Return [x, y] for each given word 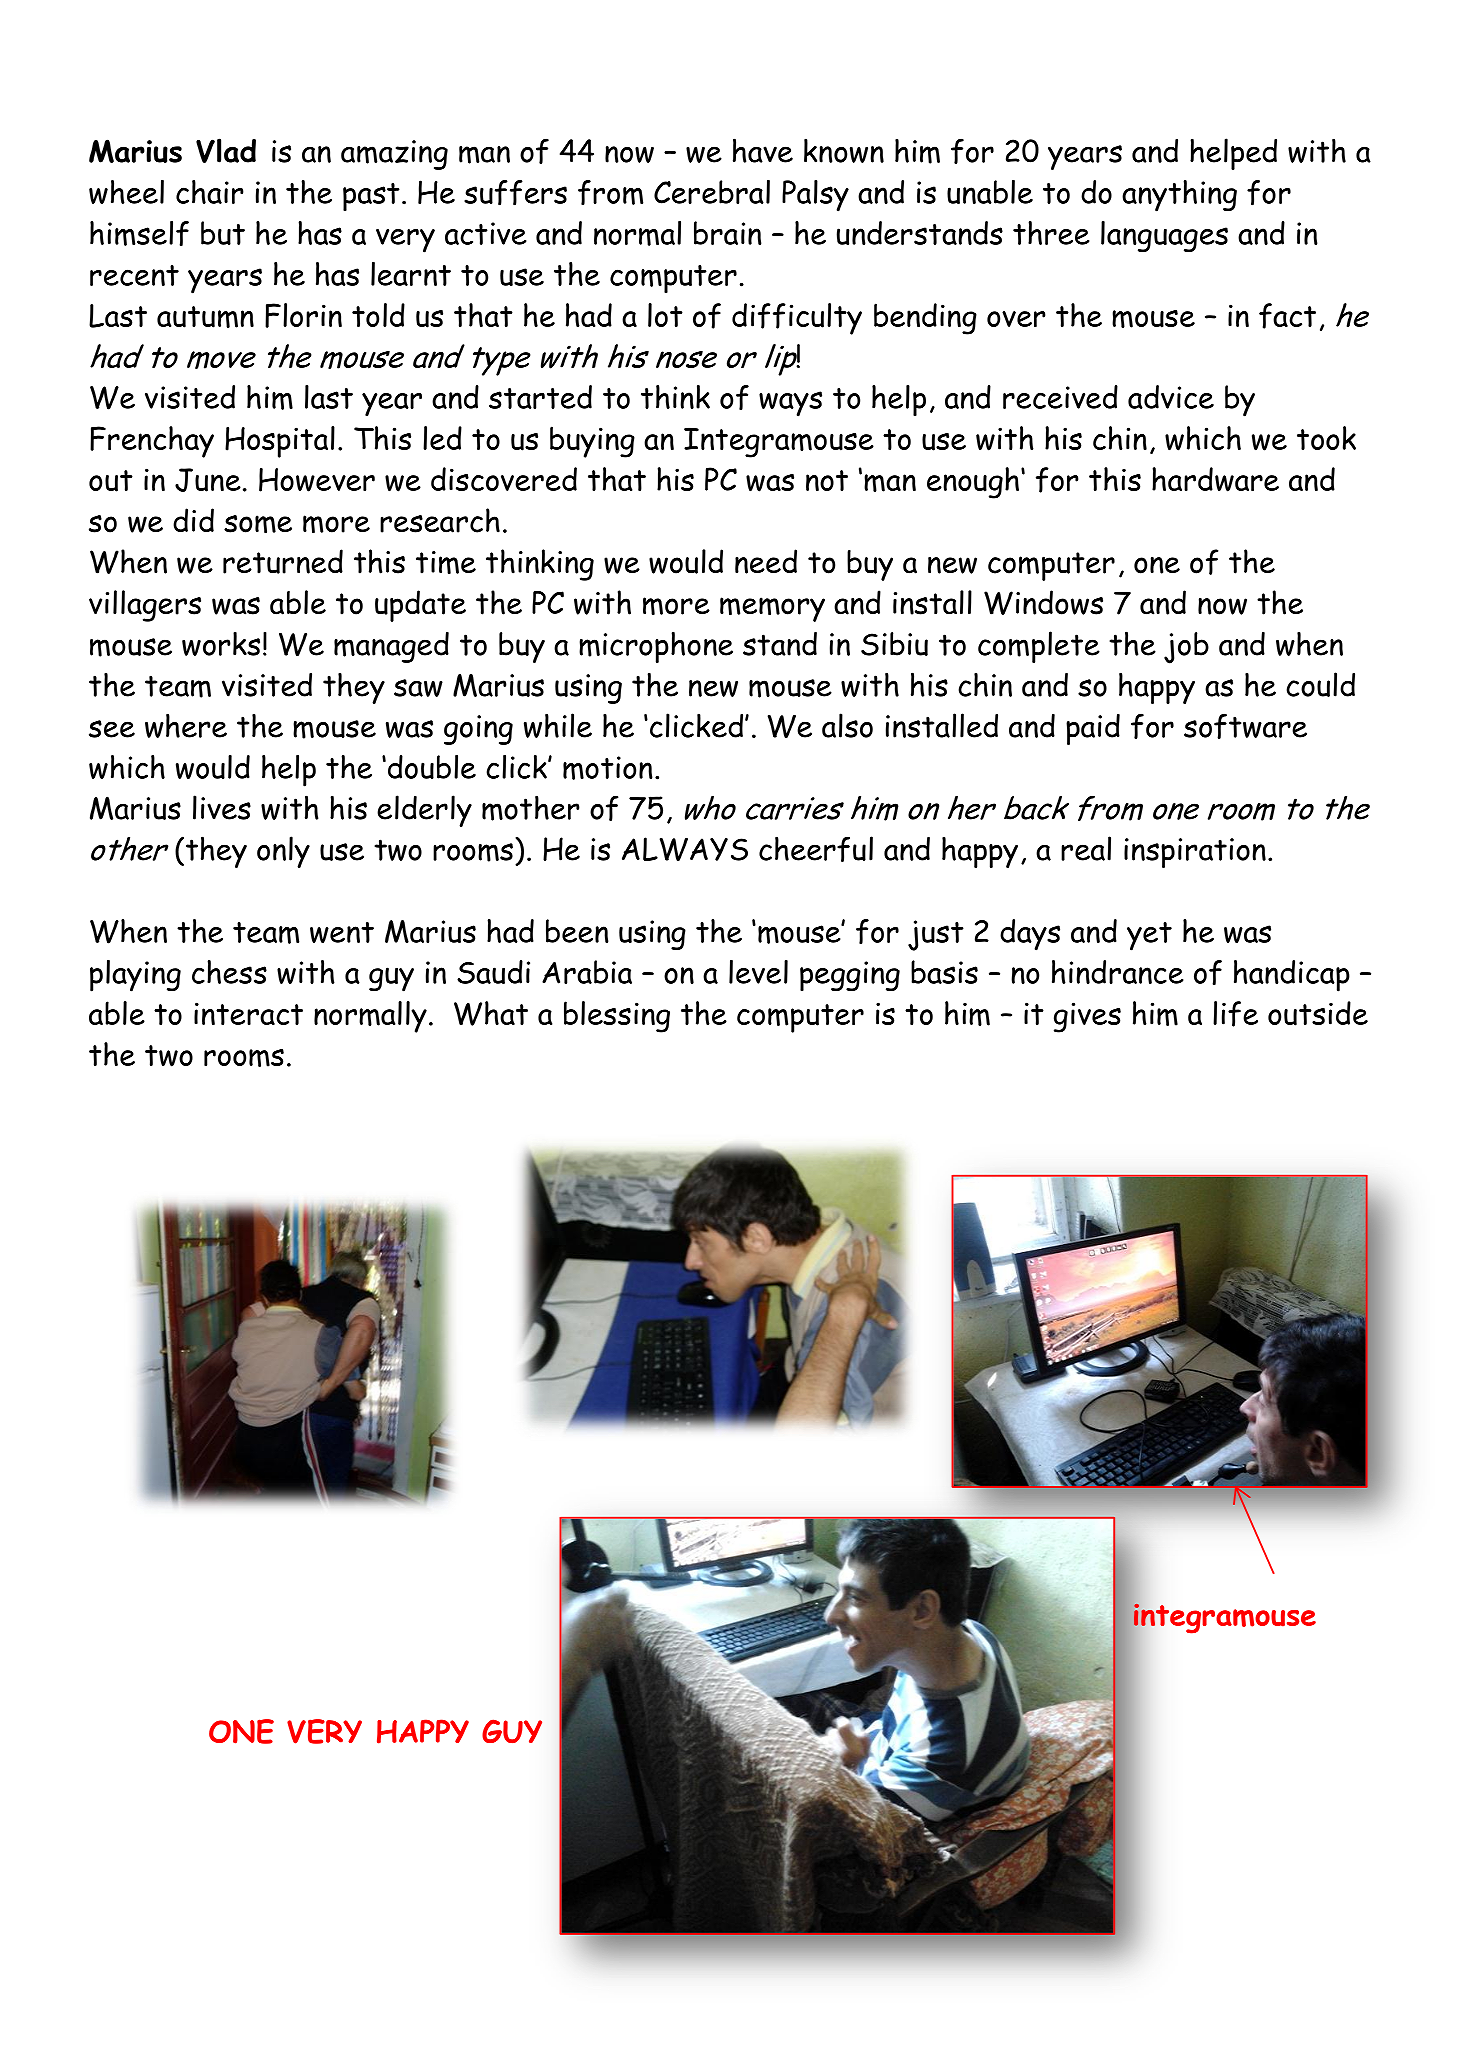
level [758, 972]
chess [229, 972]
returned [283, 561]
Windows [1043, 602]
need [766, 561]
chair [210, 192]
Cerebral [712, 192]
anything [1179, 196]
